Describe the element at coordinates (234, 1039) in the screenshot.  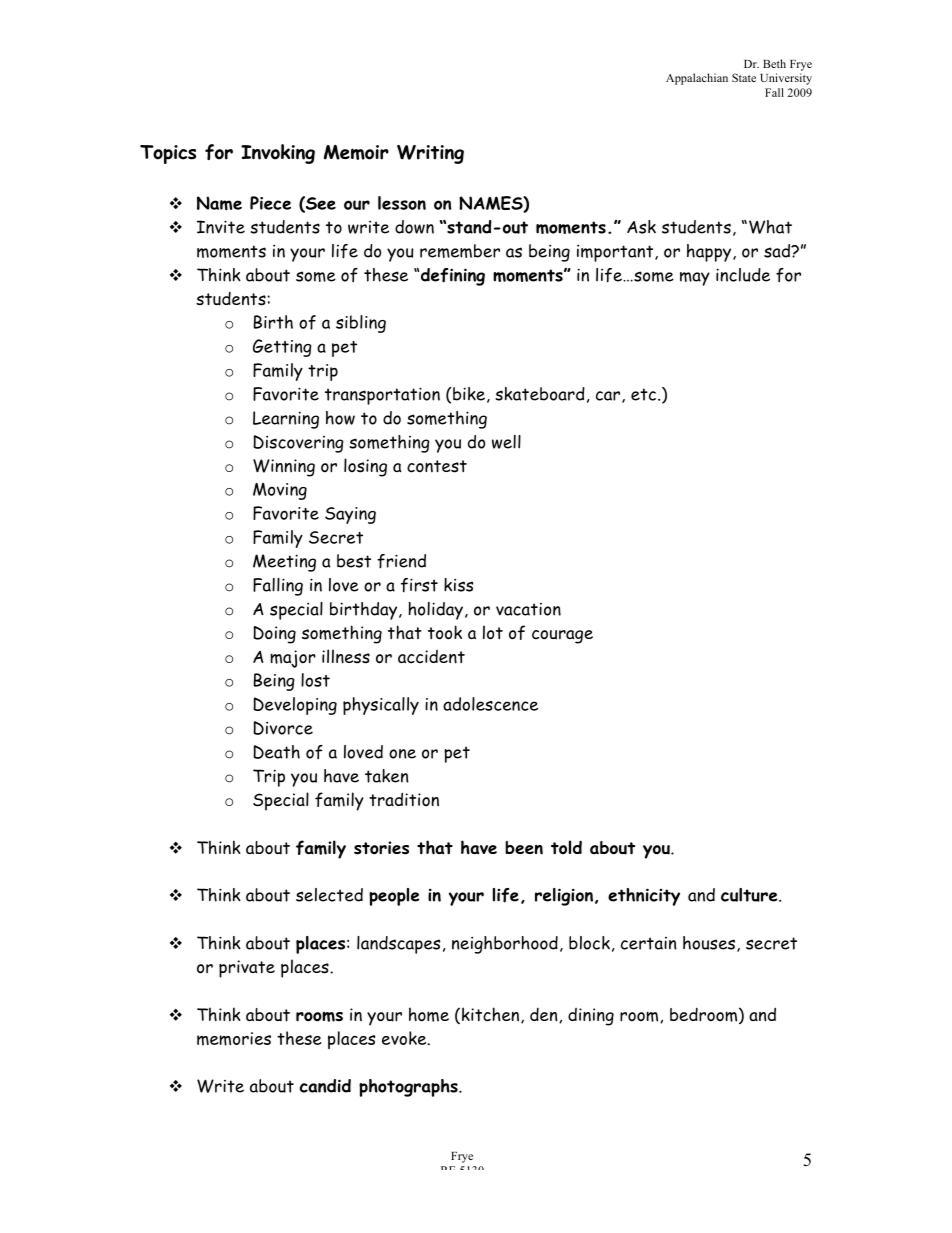
I see `memories` at that location.
